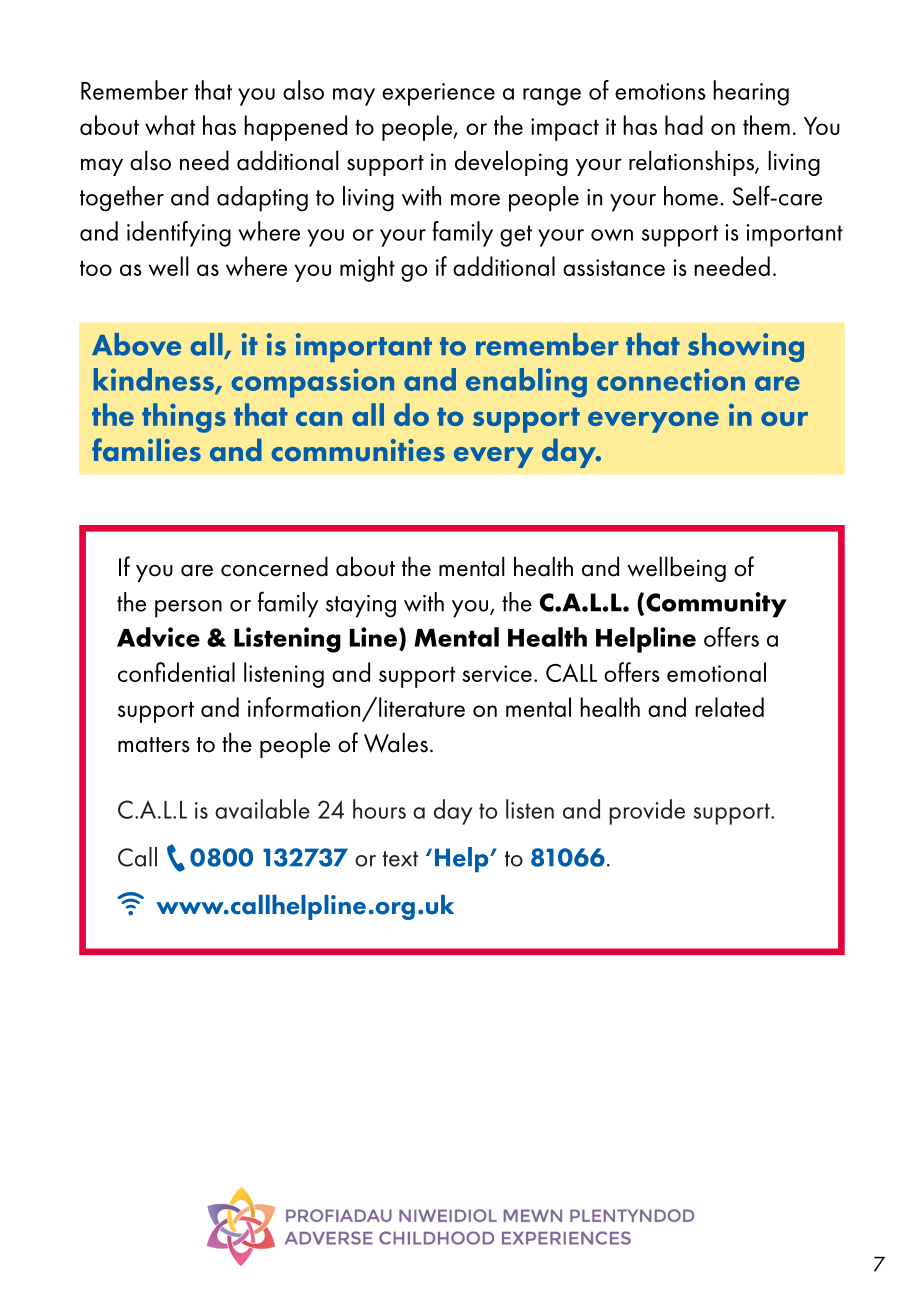  I want to click on what, so click(170, 125).
